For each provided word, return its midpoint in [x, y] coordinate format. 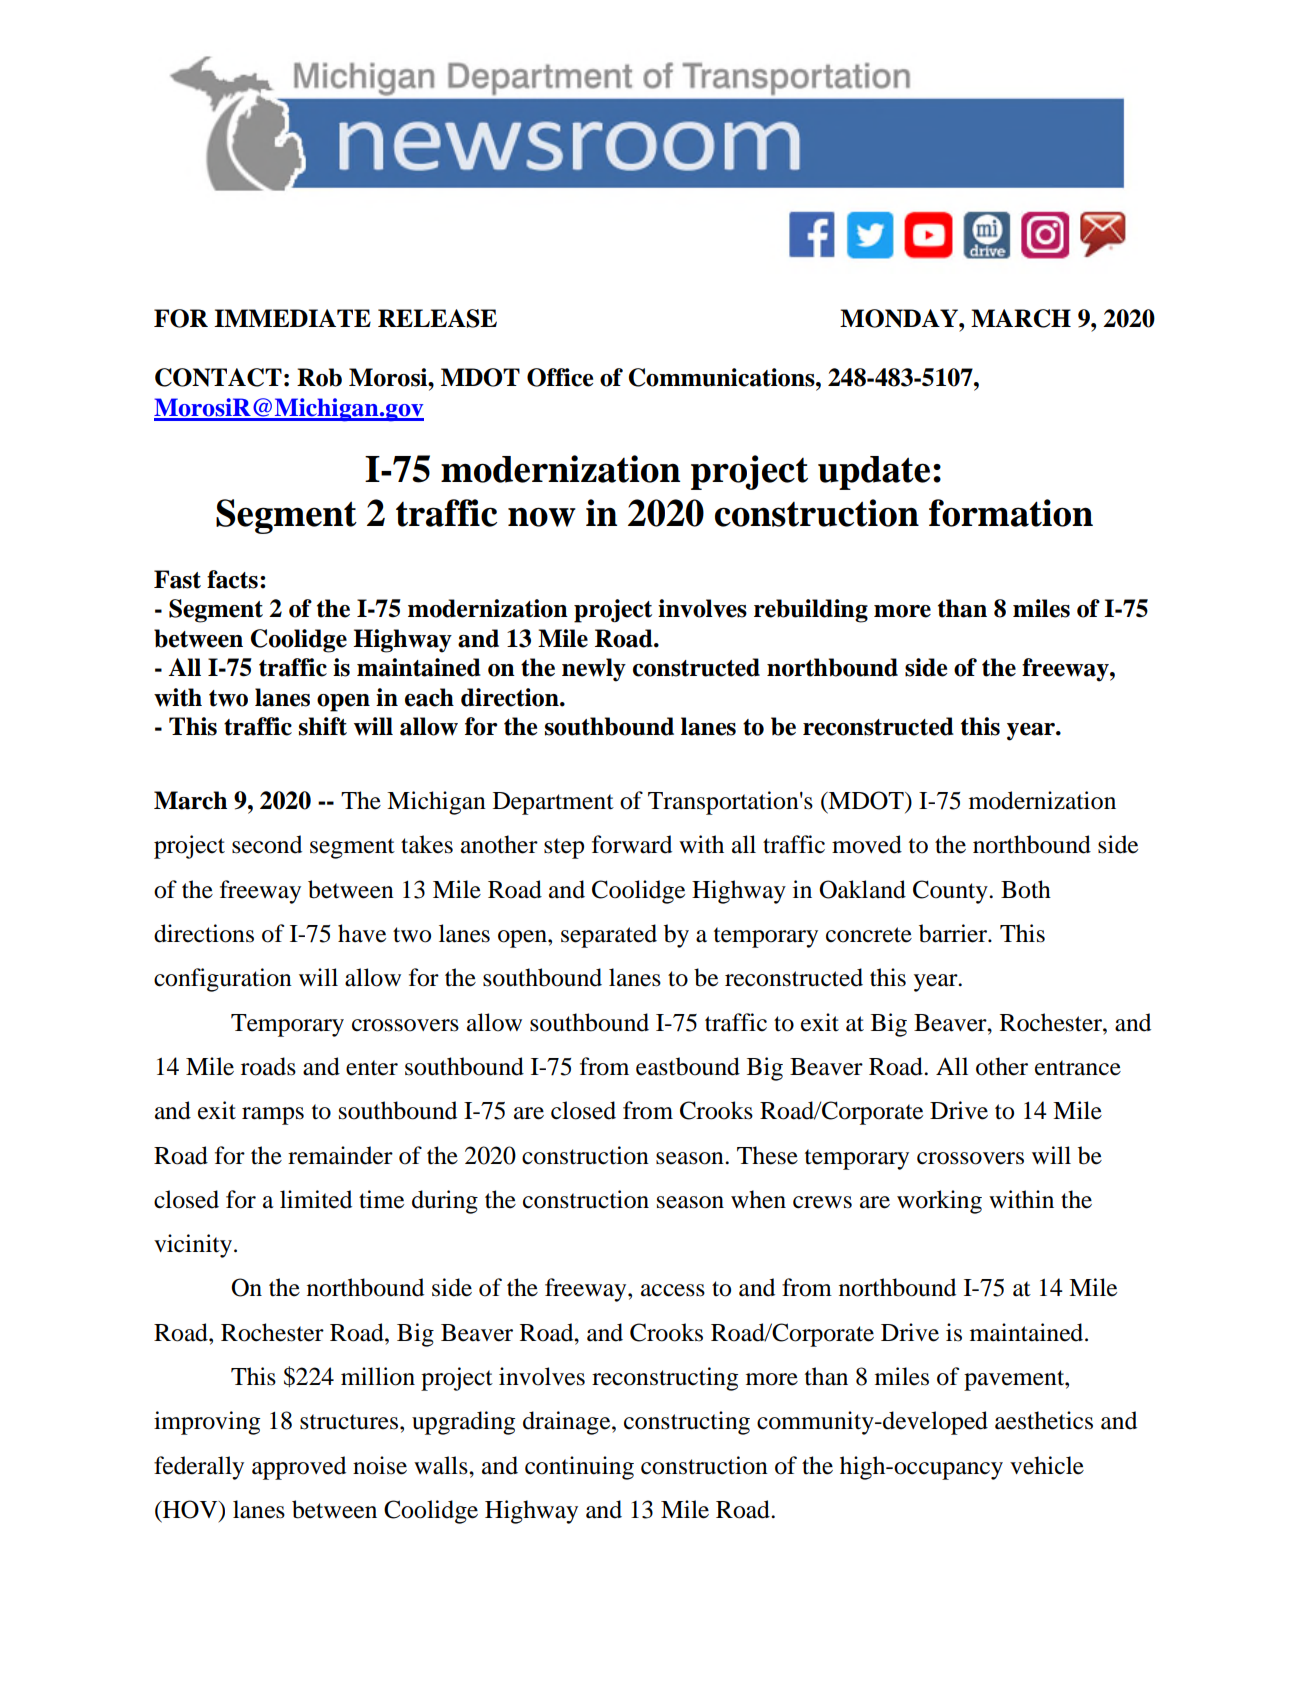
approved [299, 1468]
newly [594, 670]
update [874, 473]
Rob [319, 377]
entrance [1078, 1068]
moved [867, 844]
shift [323, 726]
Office [560, 377]
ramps [273, 1116]
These [767, 1155]
